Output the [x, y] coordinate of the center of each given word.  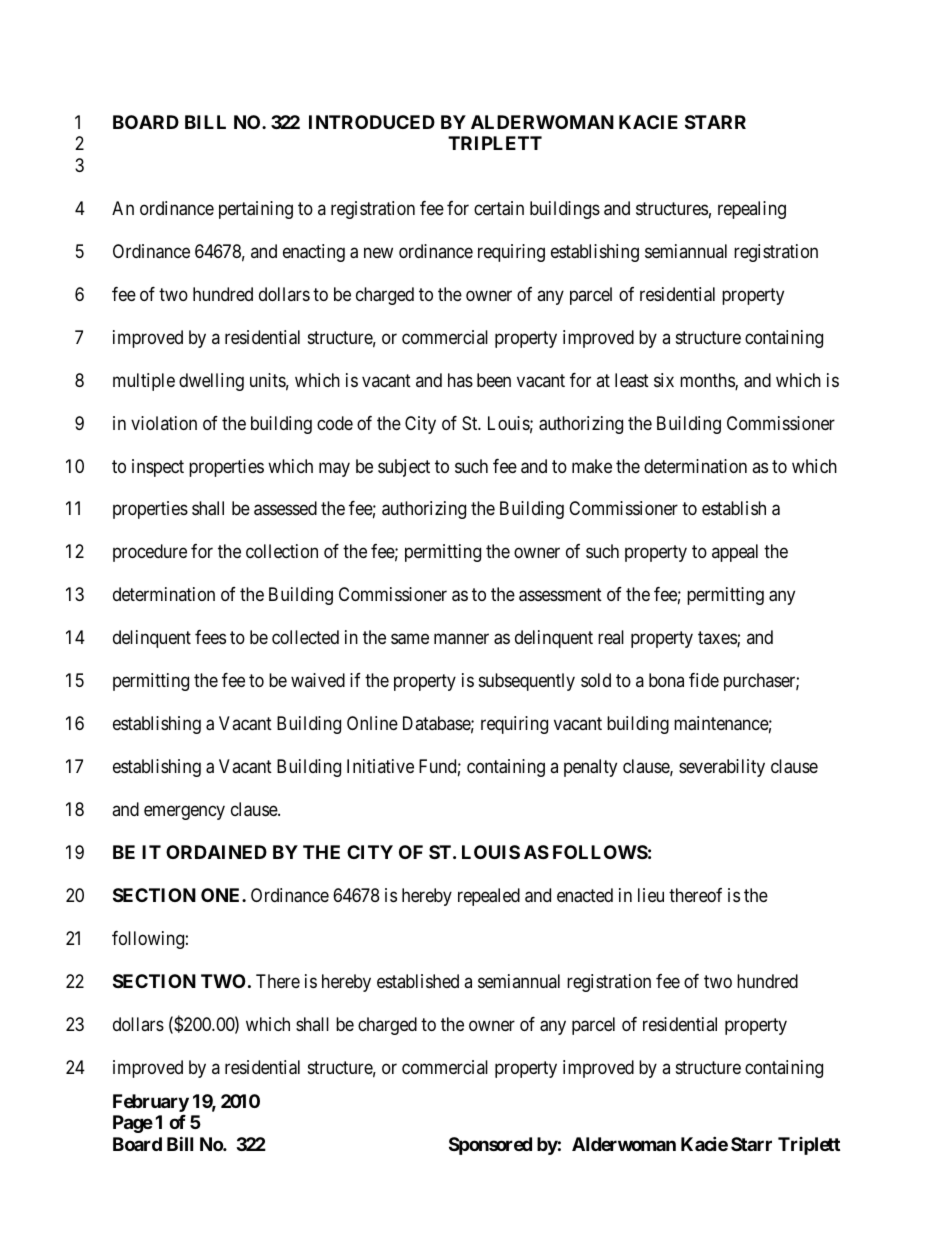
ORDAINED [216, 852]
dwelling [211, 382]
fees [210, 637]
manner [461, 639]
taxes [718, 639]
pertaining [256, 210]
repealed [489, 897]
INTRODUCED [372, 122]
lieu [651, 895]
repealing [752, 210]
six [664, 380]
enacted [585, 895]
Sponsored [490, 1146]
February [151, 1103]
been [494, 380]
